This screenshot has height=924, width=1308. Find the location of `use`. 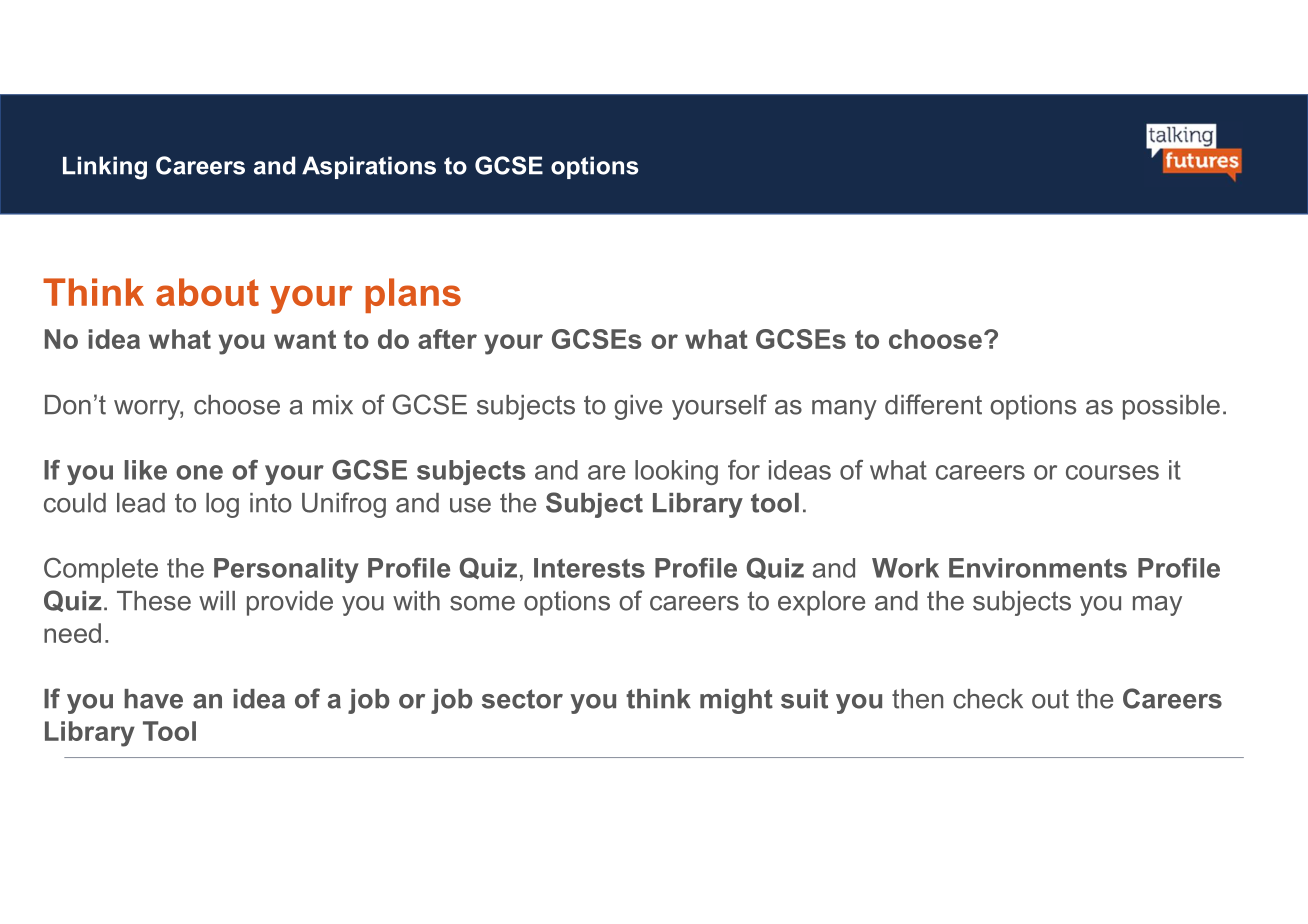

use is located at coordinates (470, 505).
